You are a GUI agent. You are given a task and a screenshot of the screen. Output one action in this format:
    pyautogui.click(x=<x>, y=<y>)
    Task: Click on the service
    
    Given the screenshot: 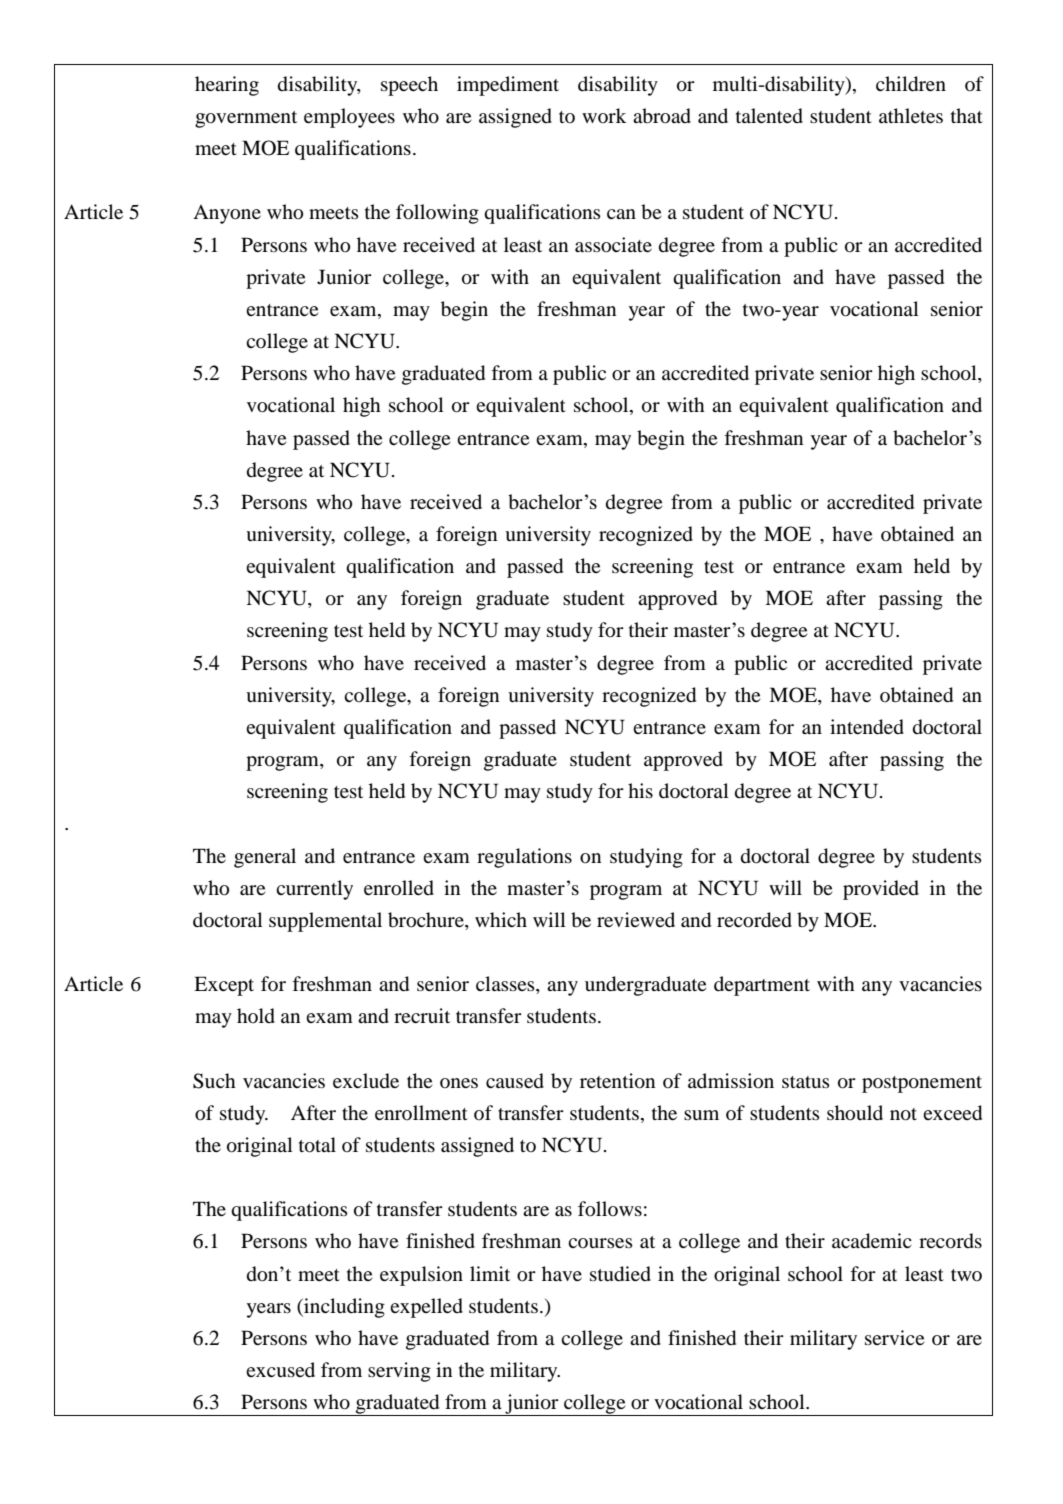 What is the action you would take?
    pyautogui.click(x=894, y=1337)
